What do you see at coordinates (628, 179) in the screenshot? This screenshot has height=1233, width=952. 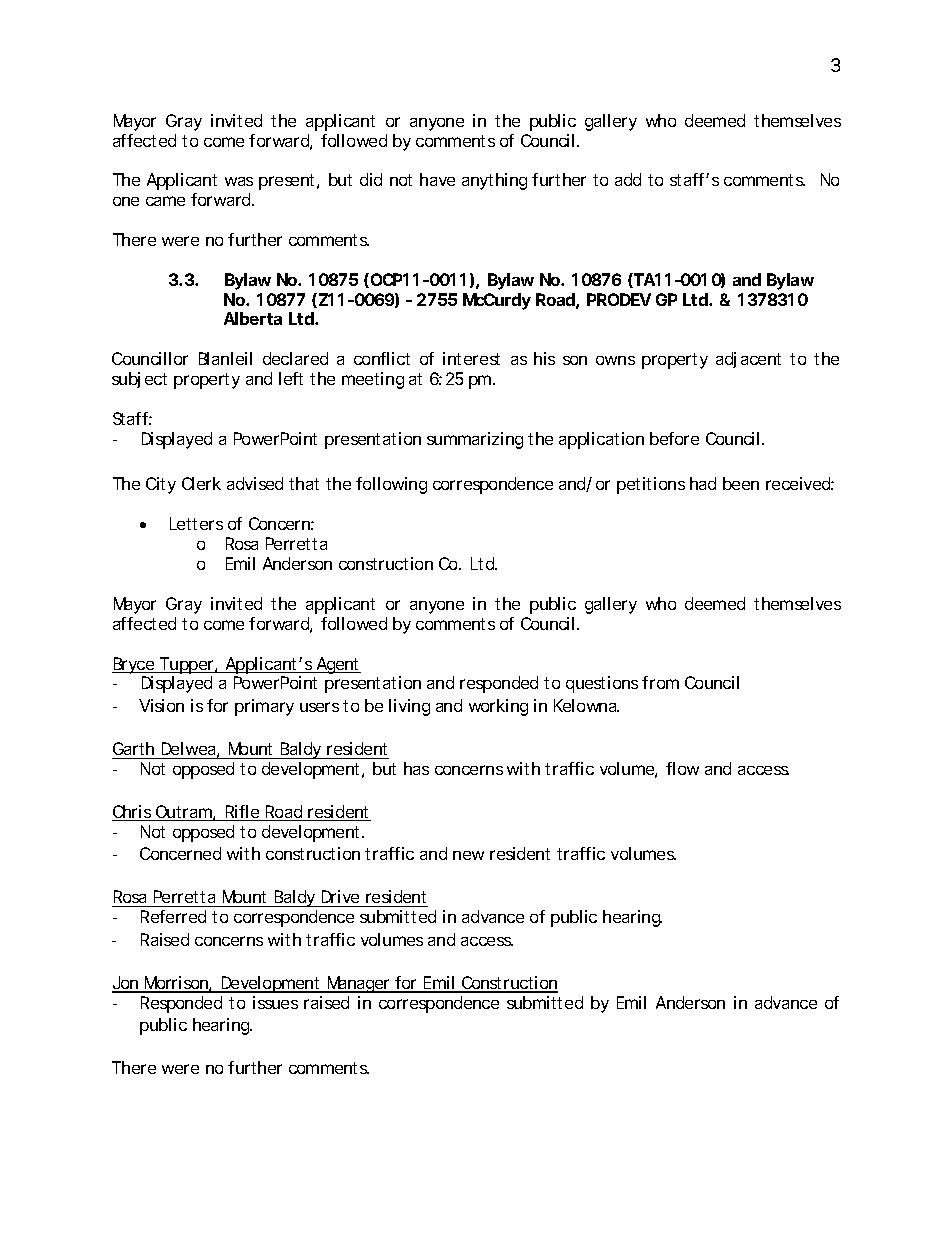 I see `add` at bounding box center [628, 179].
